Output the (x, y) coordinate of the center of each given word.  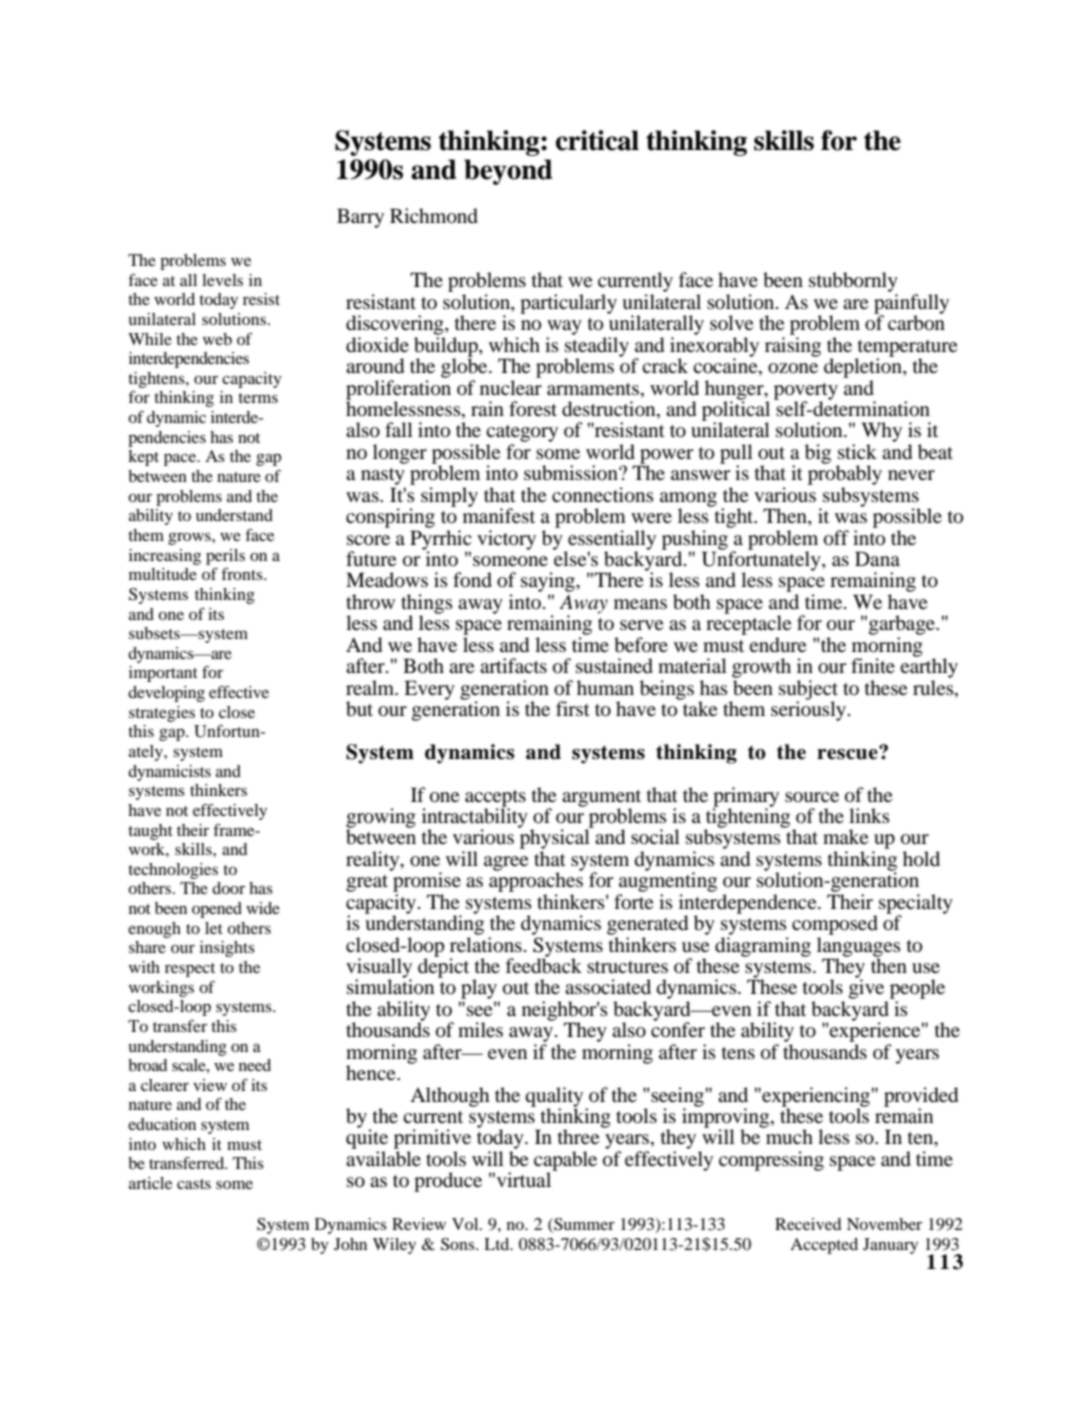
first (573, 708)
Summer (583, 1225)
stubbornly (853, 283)
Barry (360, 218)
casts (194, 1184)
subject (808, 691)
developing (166, 694)
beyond (508, 172)
